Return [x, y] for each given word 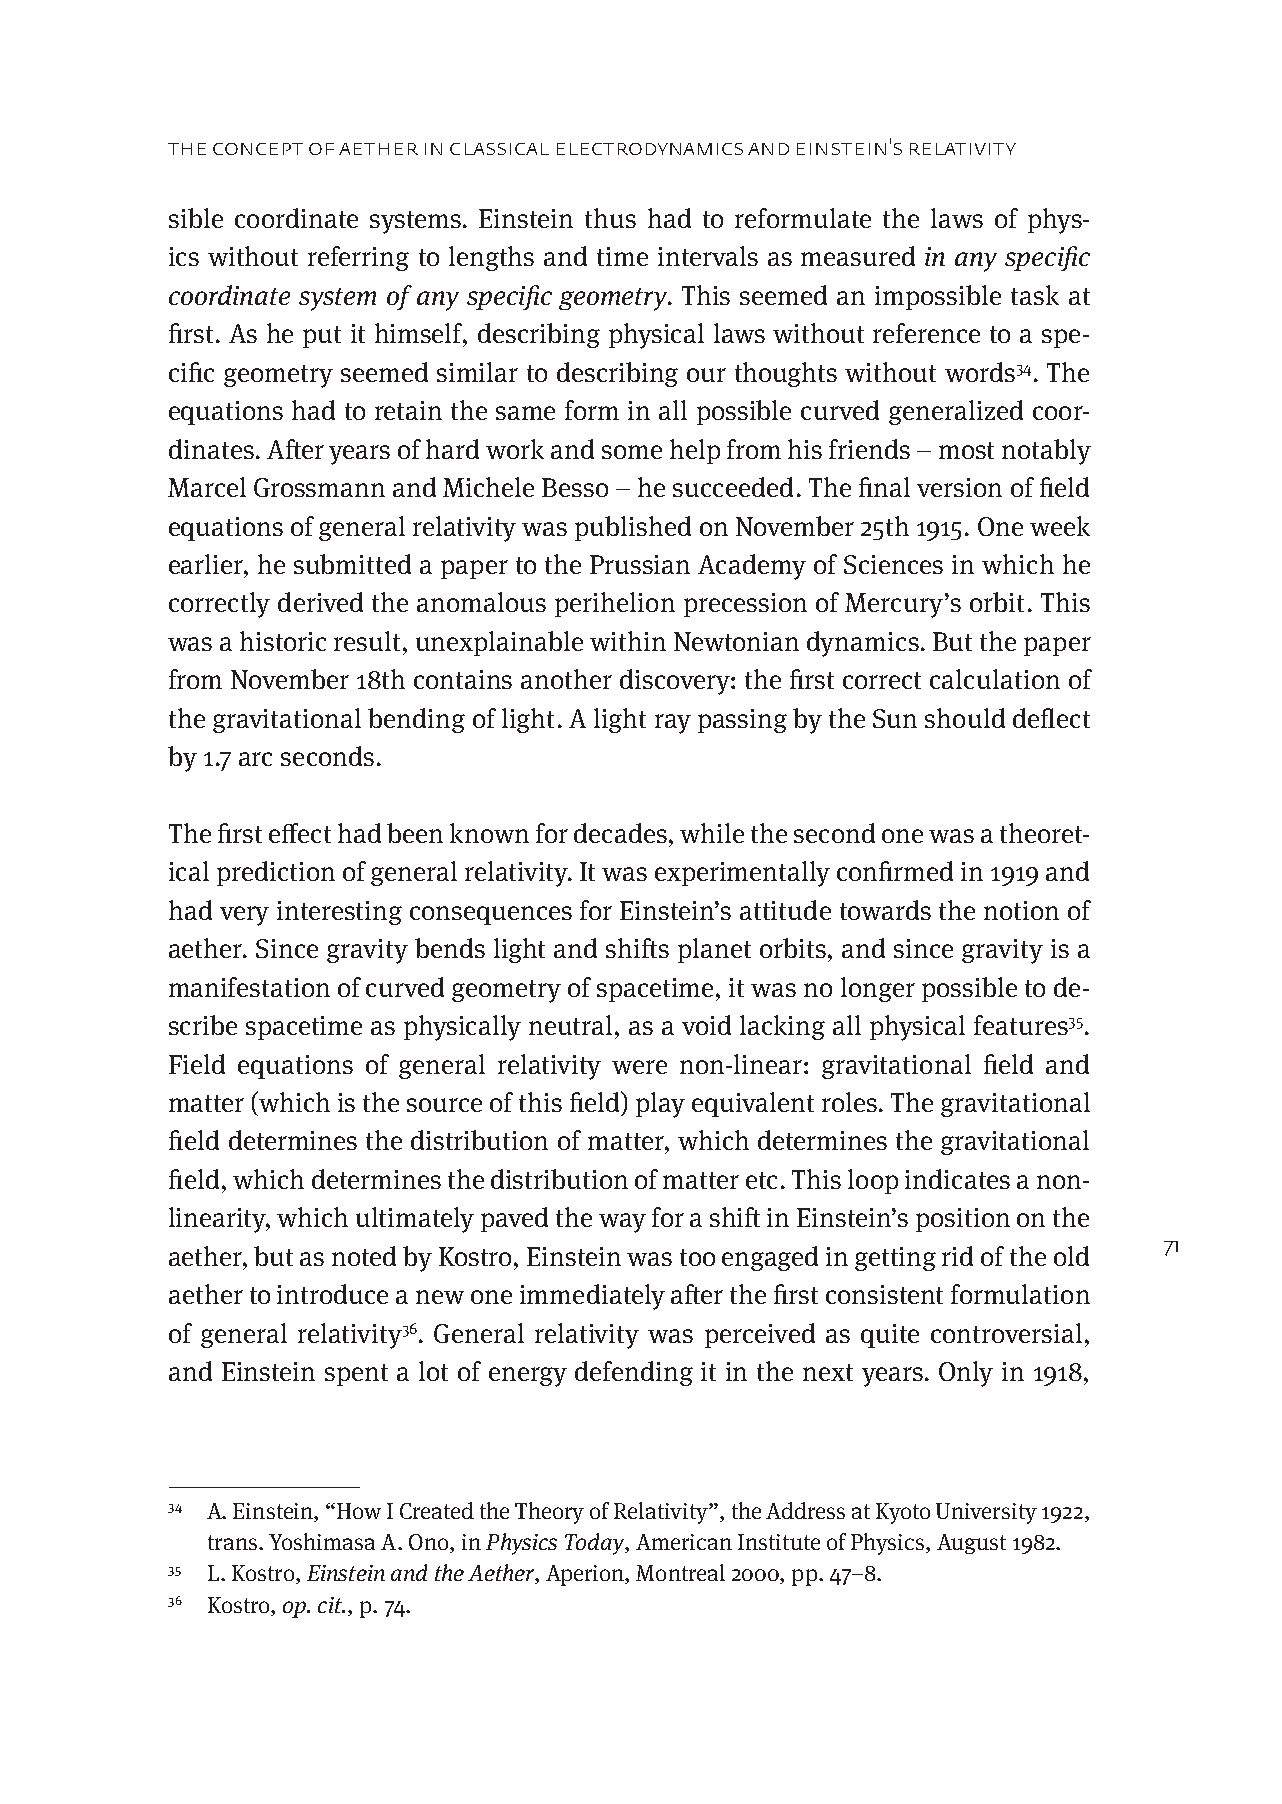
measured [858, 256]
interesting [339, 913]
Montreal [680, 1572]
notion [1021, 910]
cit [331, 1605]
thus [610, 218]
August [971, 1544]
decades [622, 833]
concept [258, 149]
